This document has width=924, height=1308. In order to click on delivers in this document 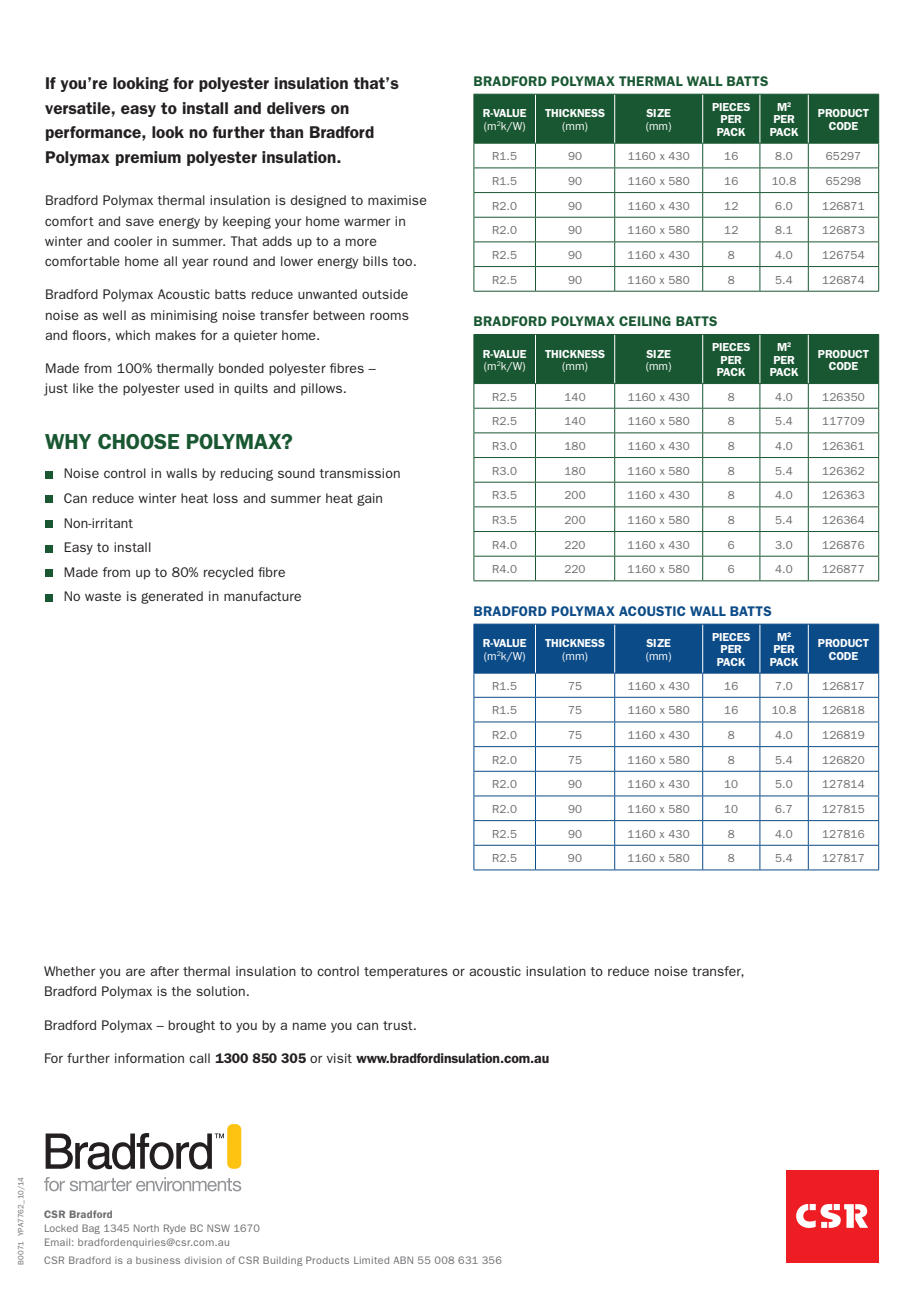, I will do `click(296, 108)`.
